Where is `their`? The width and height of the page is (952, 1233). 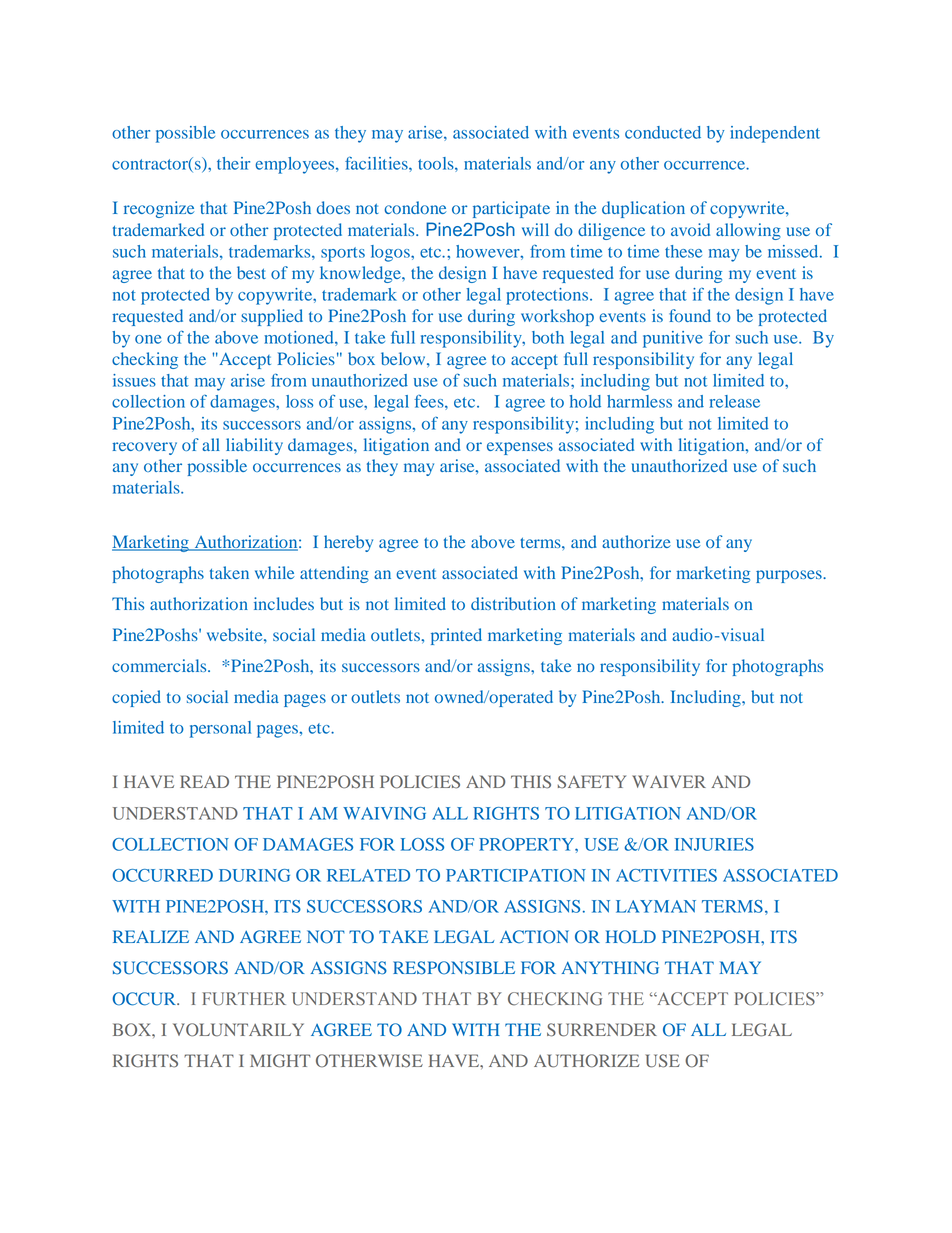
their is located at coordinates (233, 163).
